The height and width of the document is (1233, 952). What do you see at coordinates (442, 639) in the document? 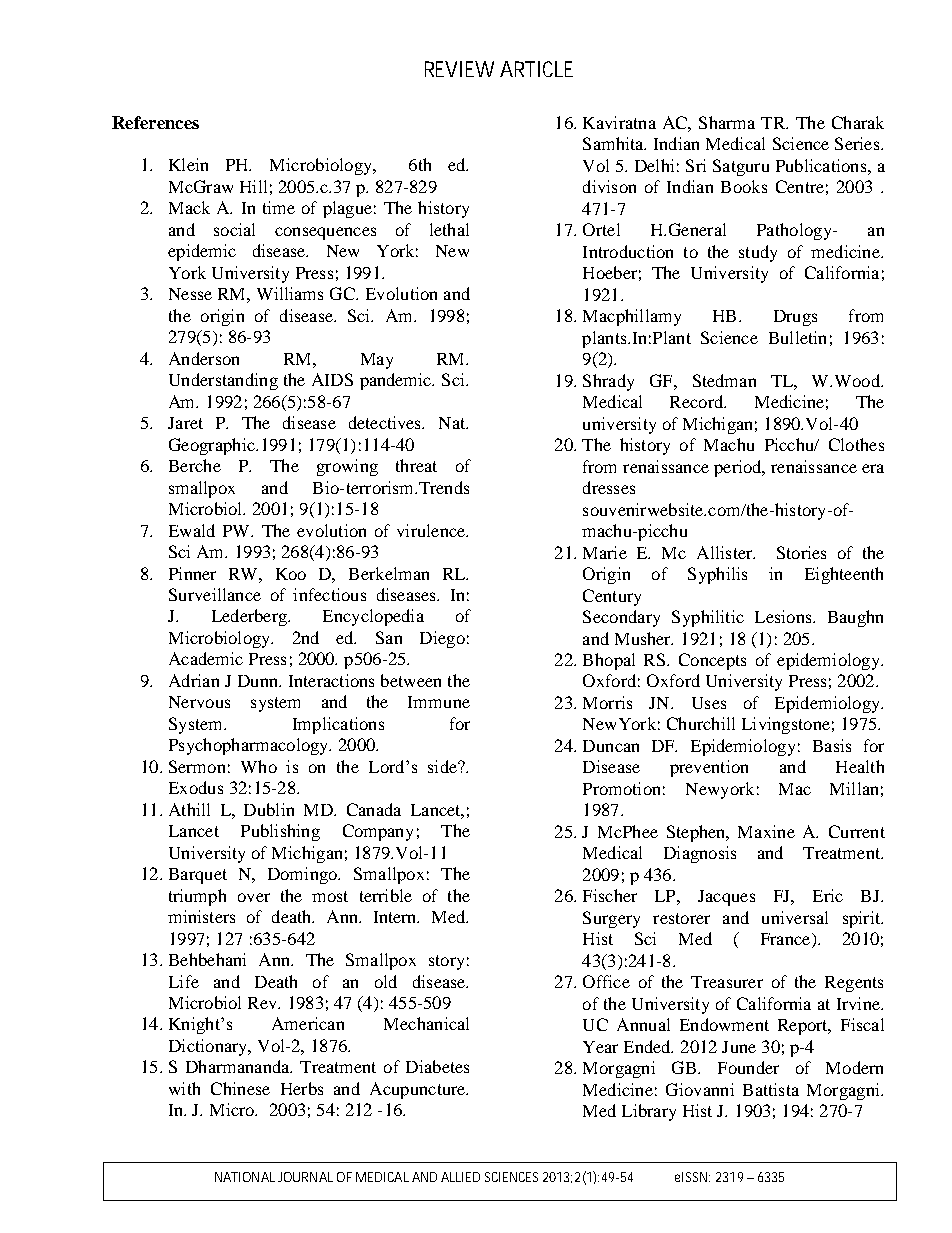
I see `Diego` at bounding box center [442, 639].
